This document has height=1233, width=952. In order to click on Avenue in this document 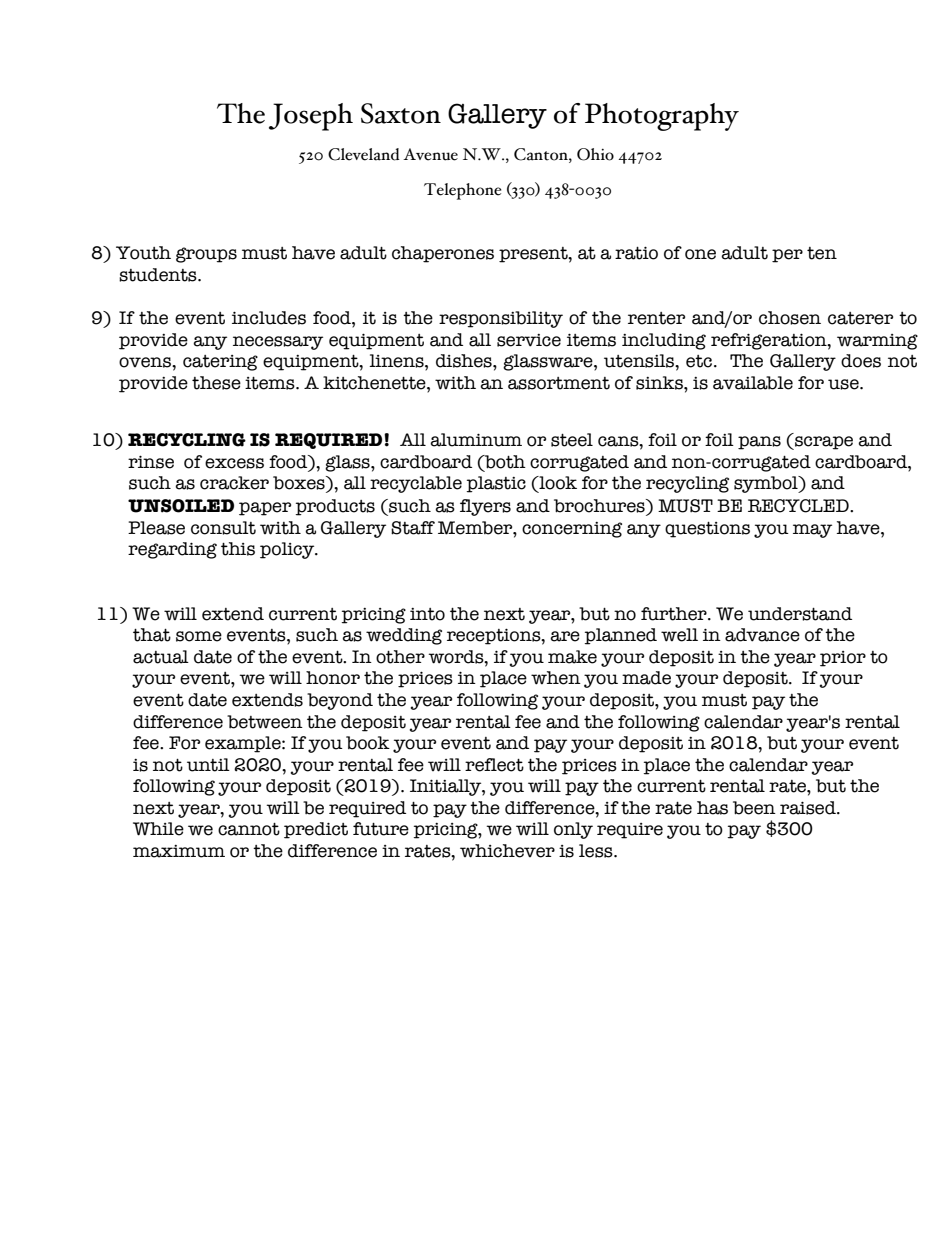, I will do `click(430, 154)`.
